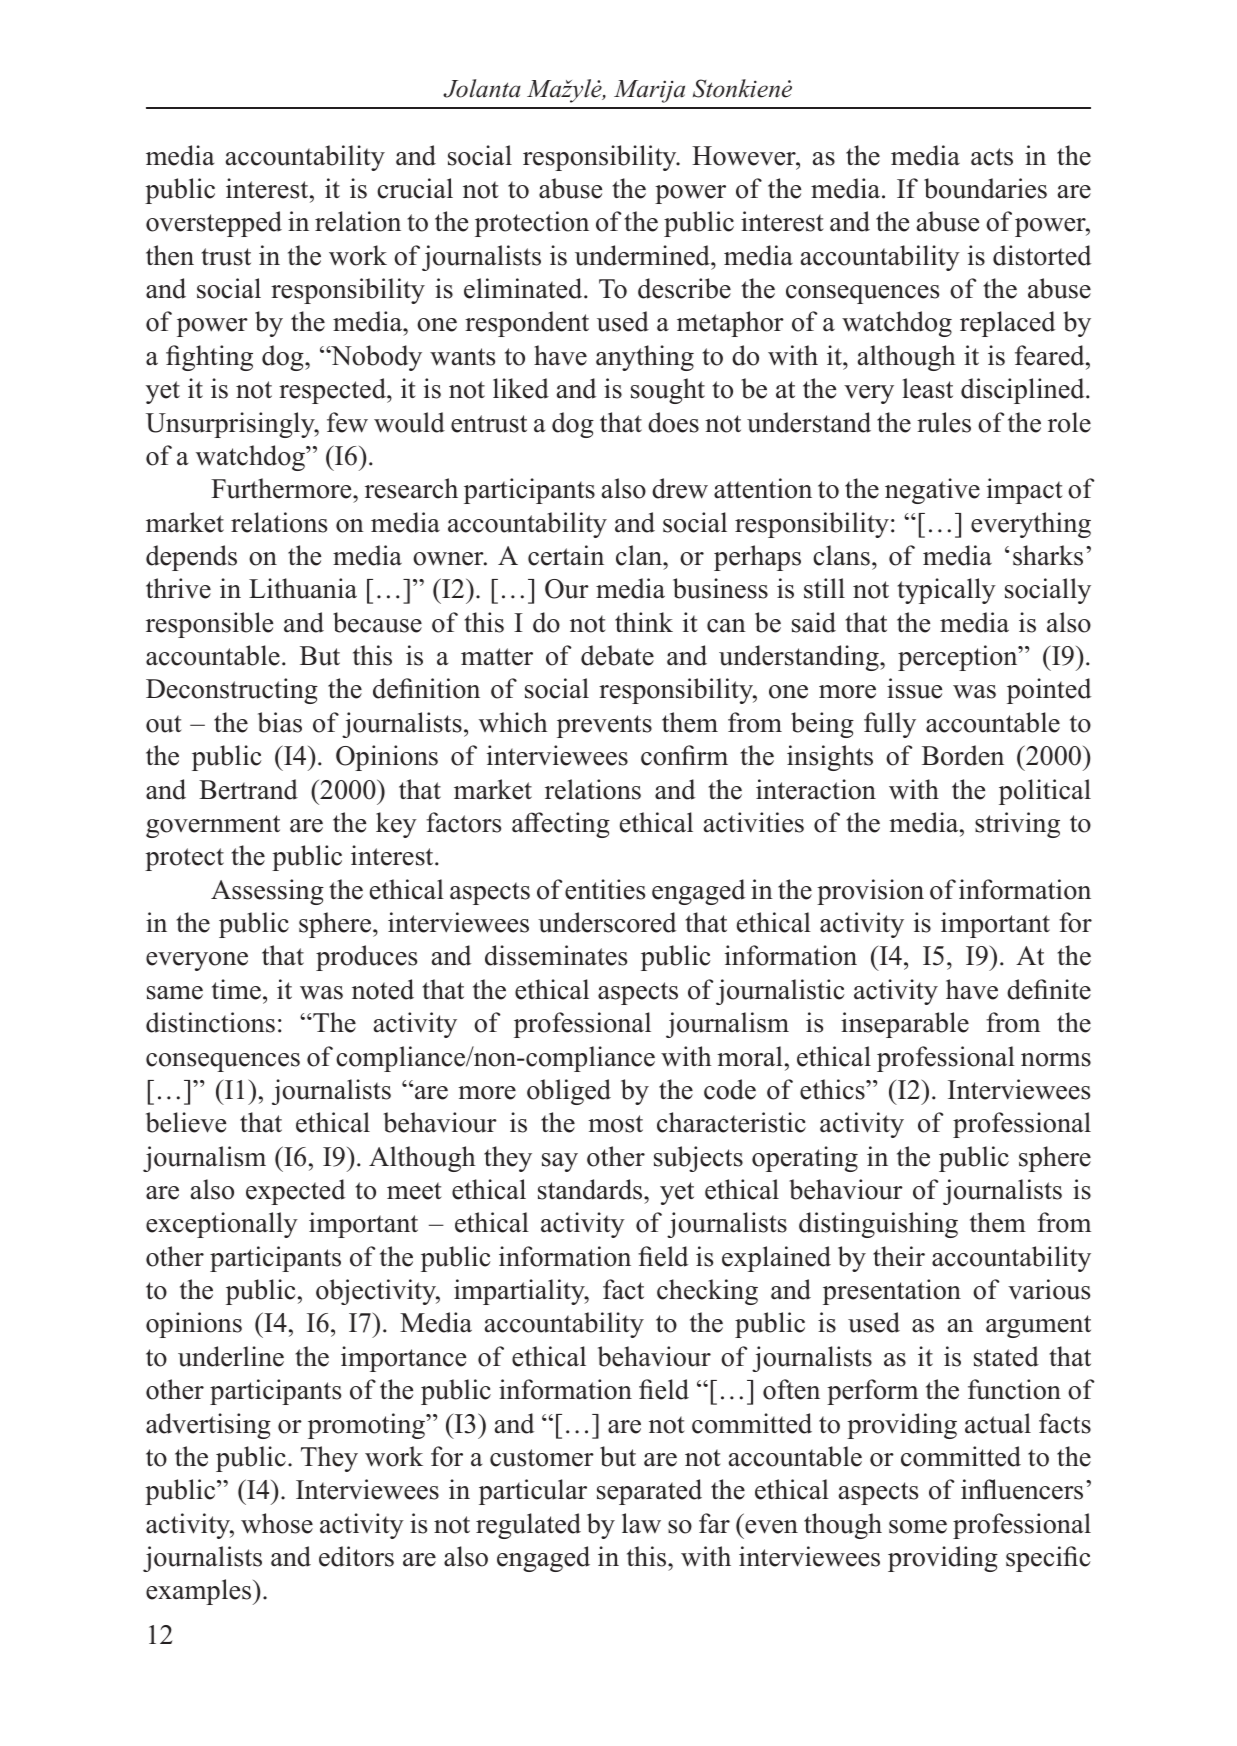 The width and height of the screenshot is (1237, 1746). What do you see at coordinates (870, 892) in the screenshot?
I see `provision` at bounding box center [870, 892].
